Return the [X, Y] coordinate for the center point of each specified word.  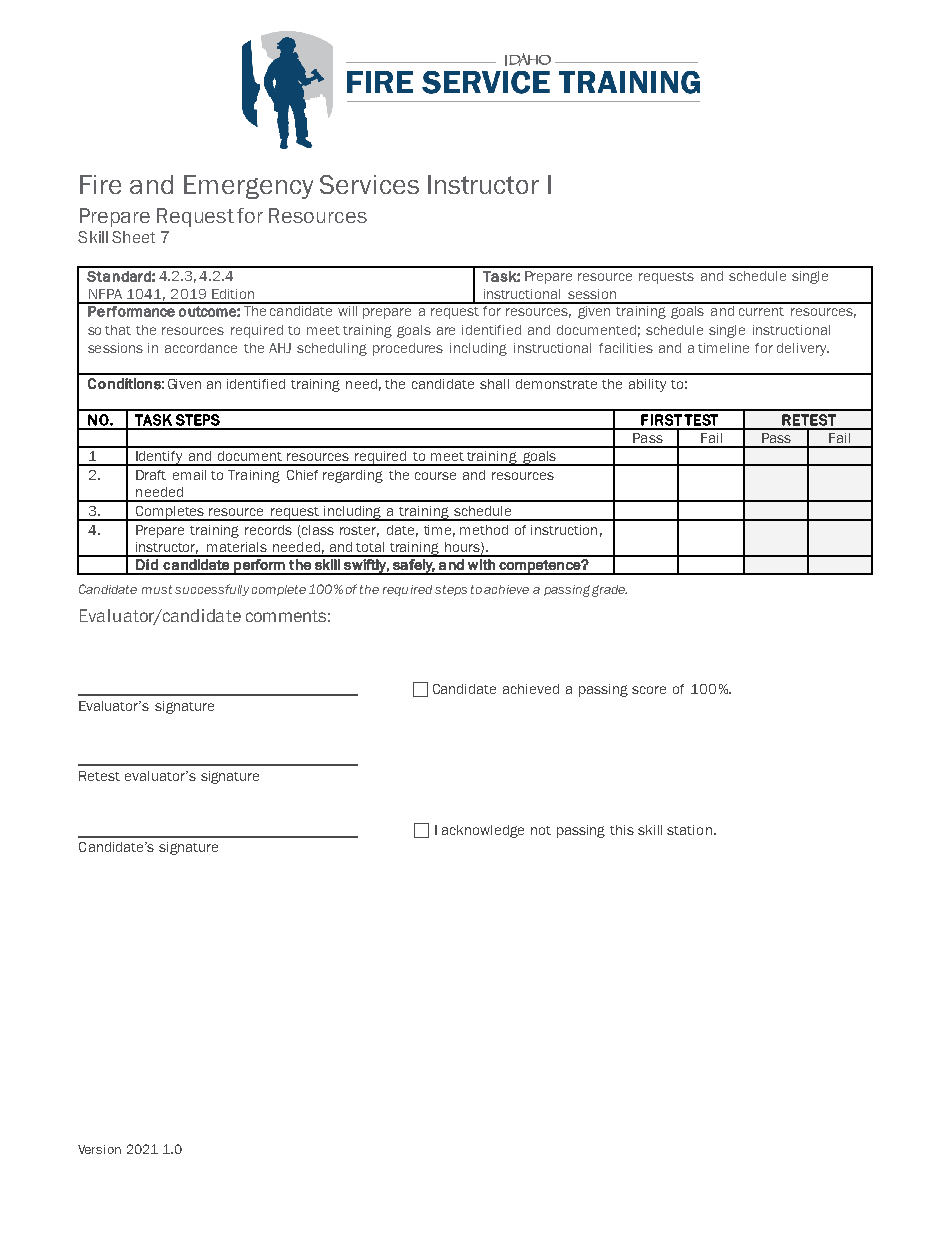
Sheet [133, 237]
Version [99, 1149]
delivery [803, 349]
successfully [212, 590]
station [689, 830]
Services [369, 184]
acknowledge [483, 831]
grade [609, 591]
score [649, 690]
